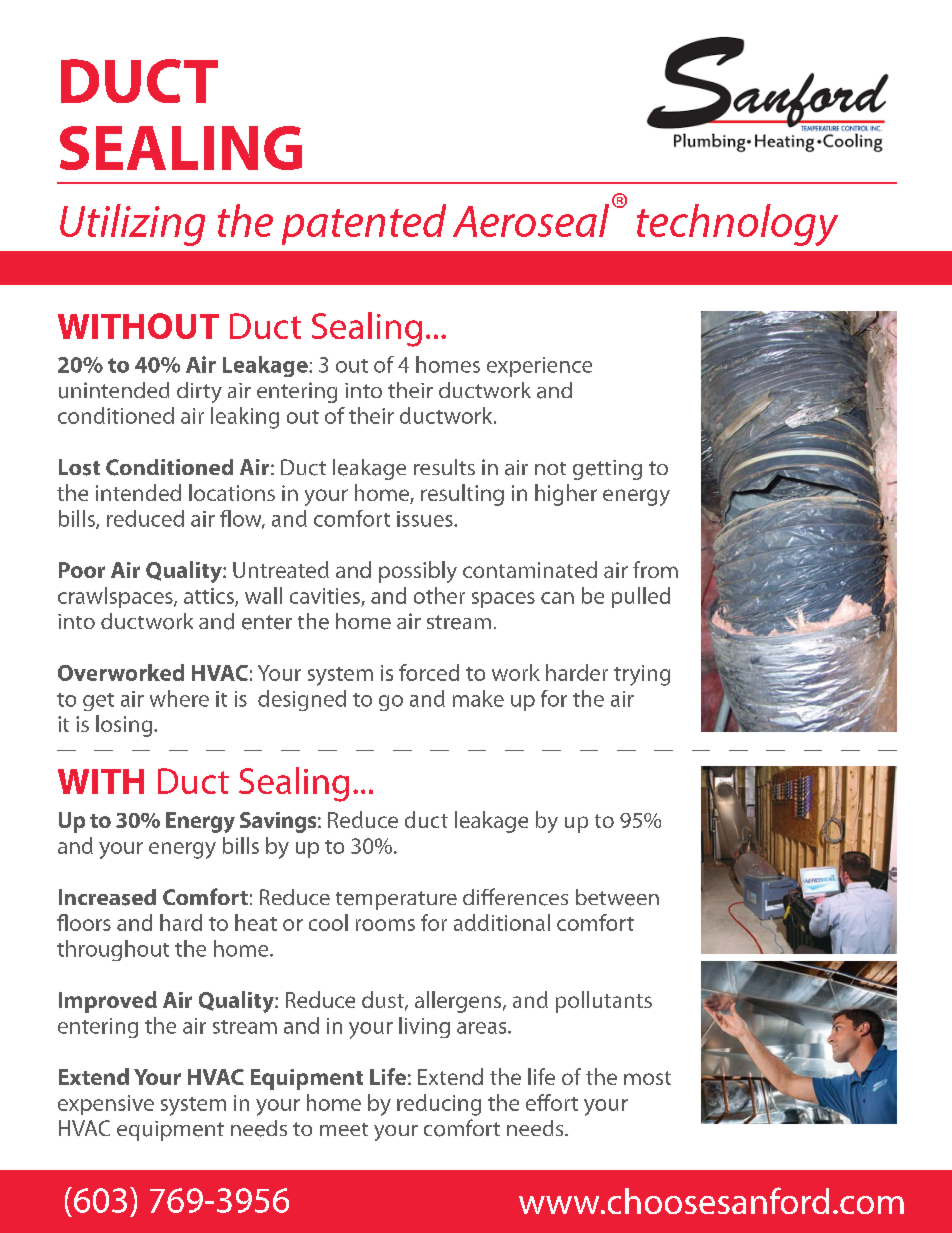 The height and width of the image is (1233, 952). I want to click on Utilizing, so click(132, 225).
